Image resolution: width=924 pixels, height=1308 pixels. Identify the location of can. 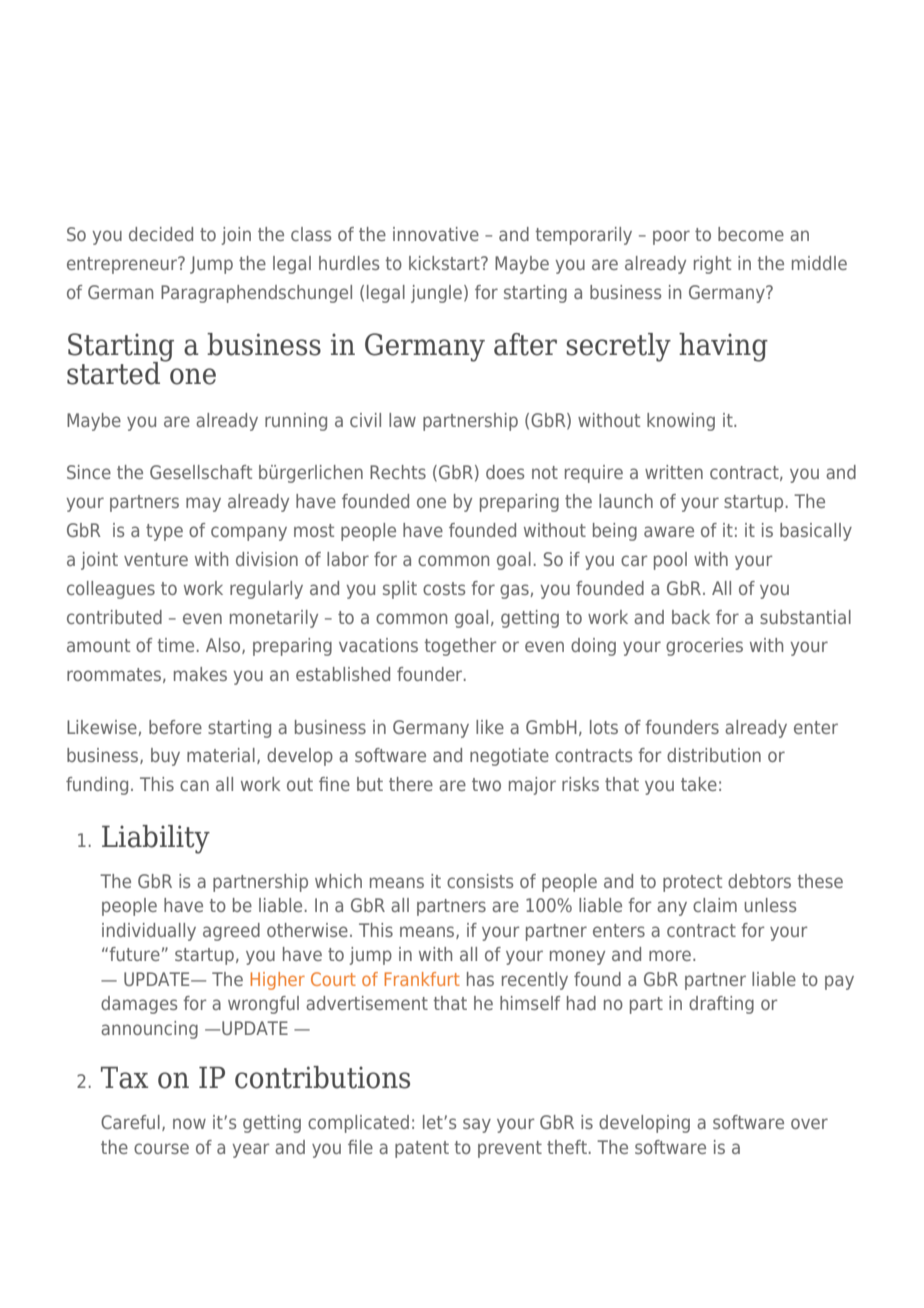
(194, 785).
